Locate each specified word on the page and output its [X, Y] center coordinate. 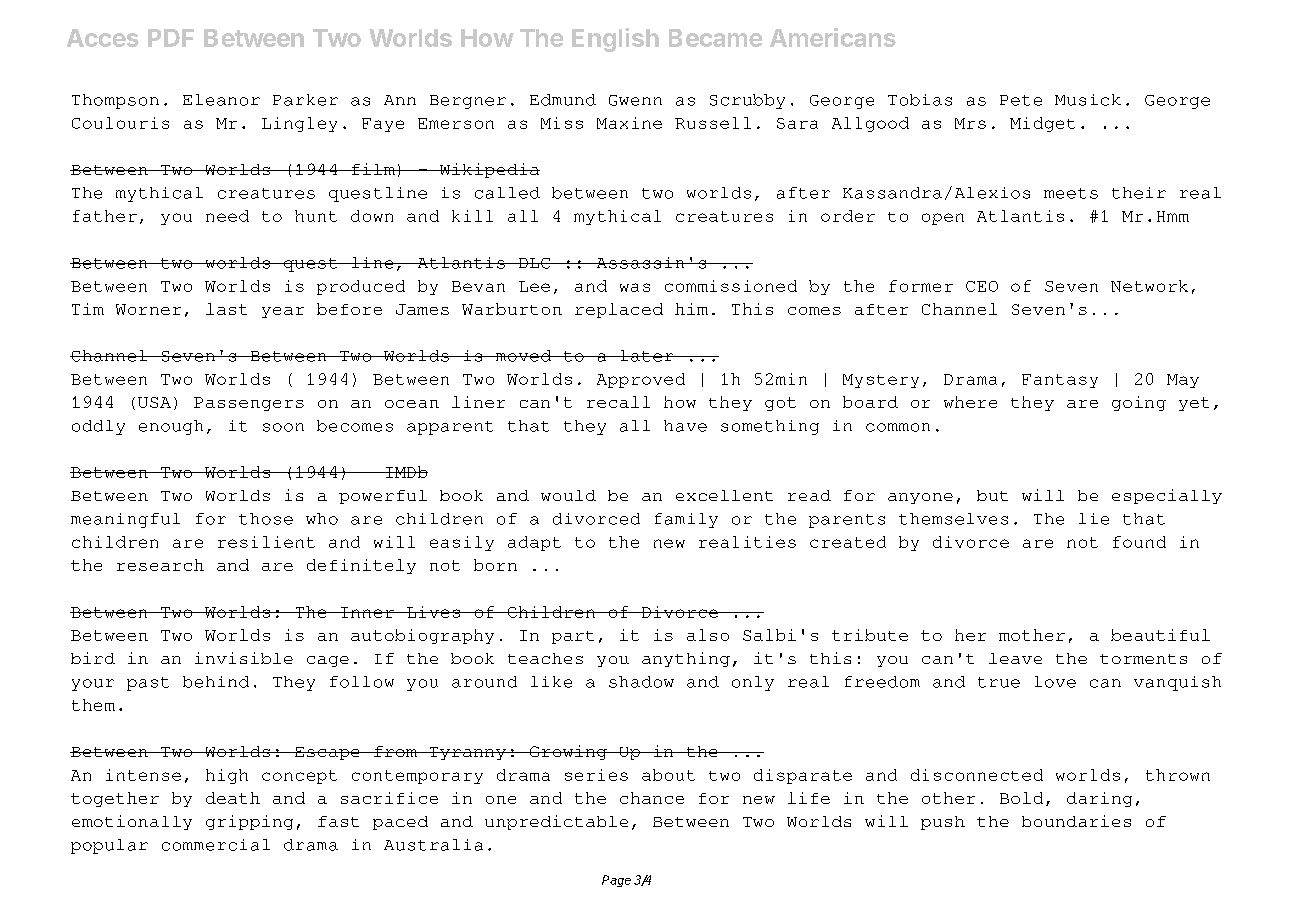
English [615, 40]
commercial [216, 845]
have [685, 426]
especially [1167, 496]
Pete [1021, 100]
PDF [171, 38]
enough [171, 427]
